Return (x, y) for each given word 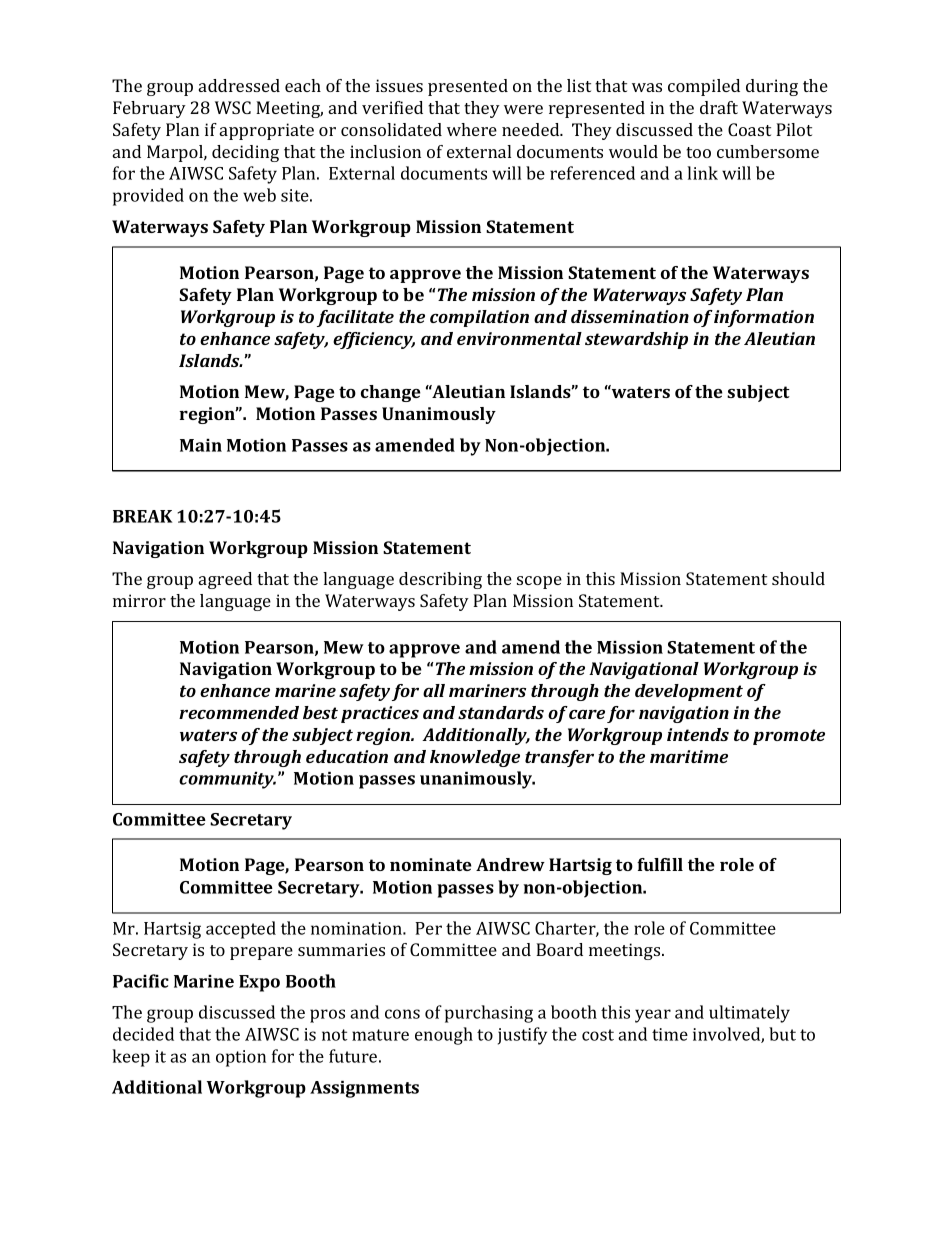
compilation (479, 318)
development (689, 692)
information (764, 318)
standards (501, 712)
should (798, 578)
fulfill (660, 864)
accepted (241, 930)
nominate (431, 864)
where (472, 129)
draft (719, 107)
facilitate (355, 318)
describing (440, 580)
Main (201, 445)
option (241, 1058)
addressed (239, 85)
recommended (239, 712)
